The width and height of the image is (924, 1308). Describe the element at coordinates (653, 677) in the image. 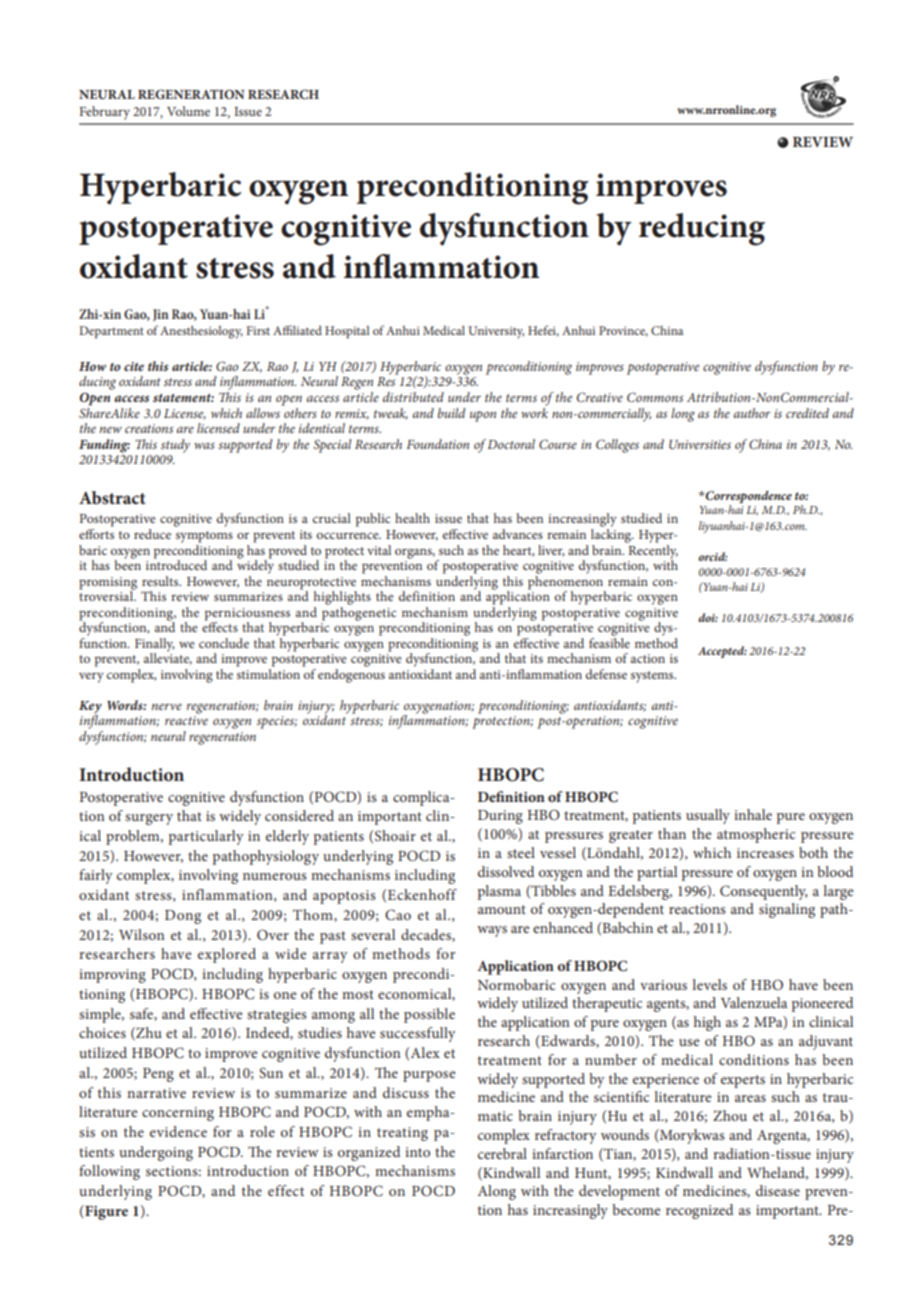

I see `systems` at that location.
